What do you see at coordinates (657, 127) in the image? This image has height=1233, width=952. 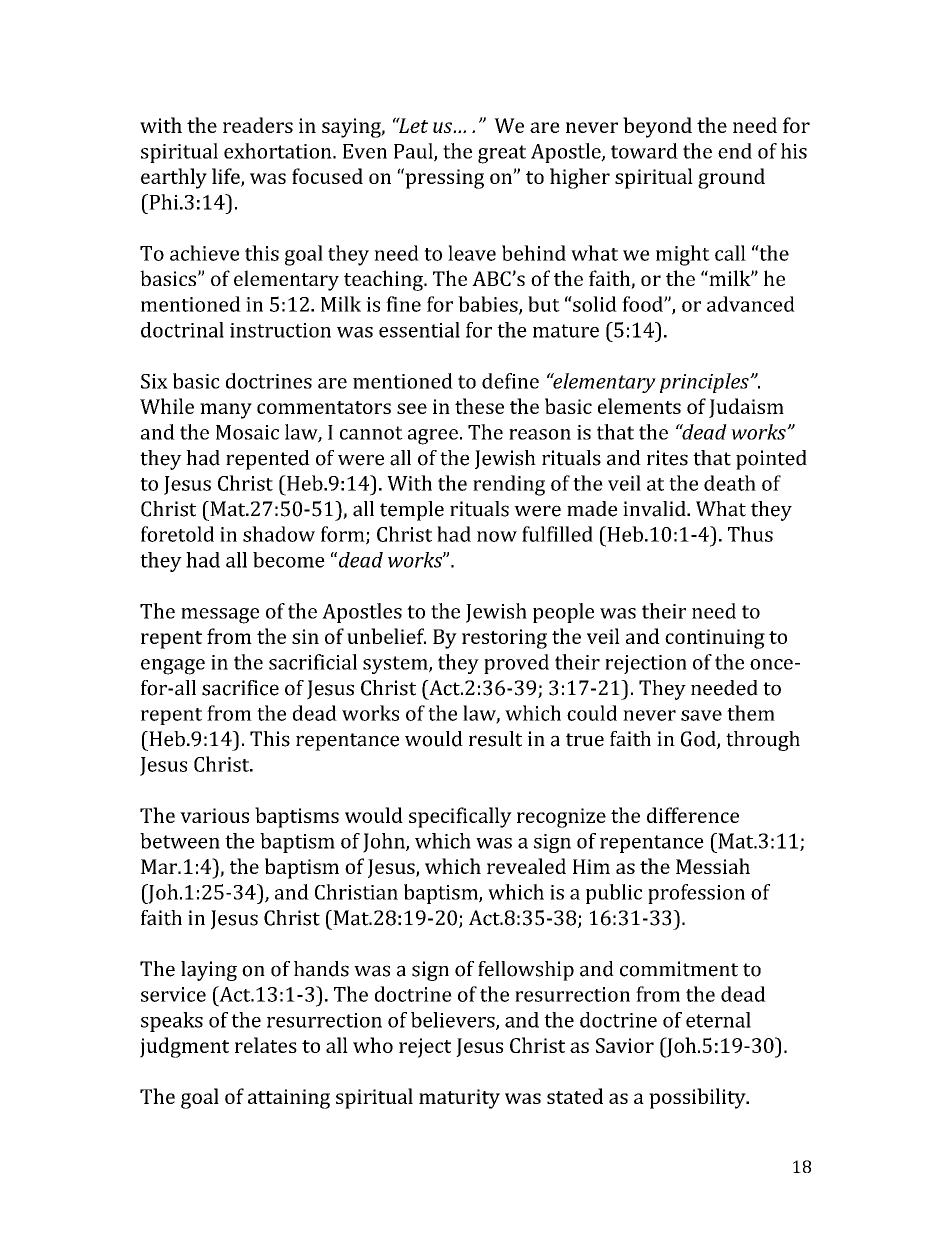 I see `beyond` at bounding box center [657, 127].
